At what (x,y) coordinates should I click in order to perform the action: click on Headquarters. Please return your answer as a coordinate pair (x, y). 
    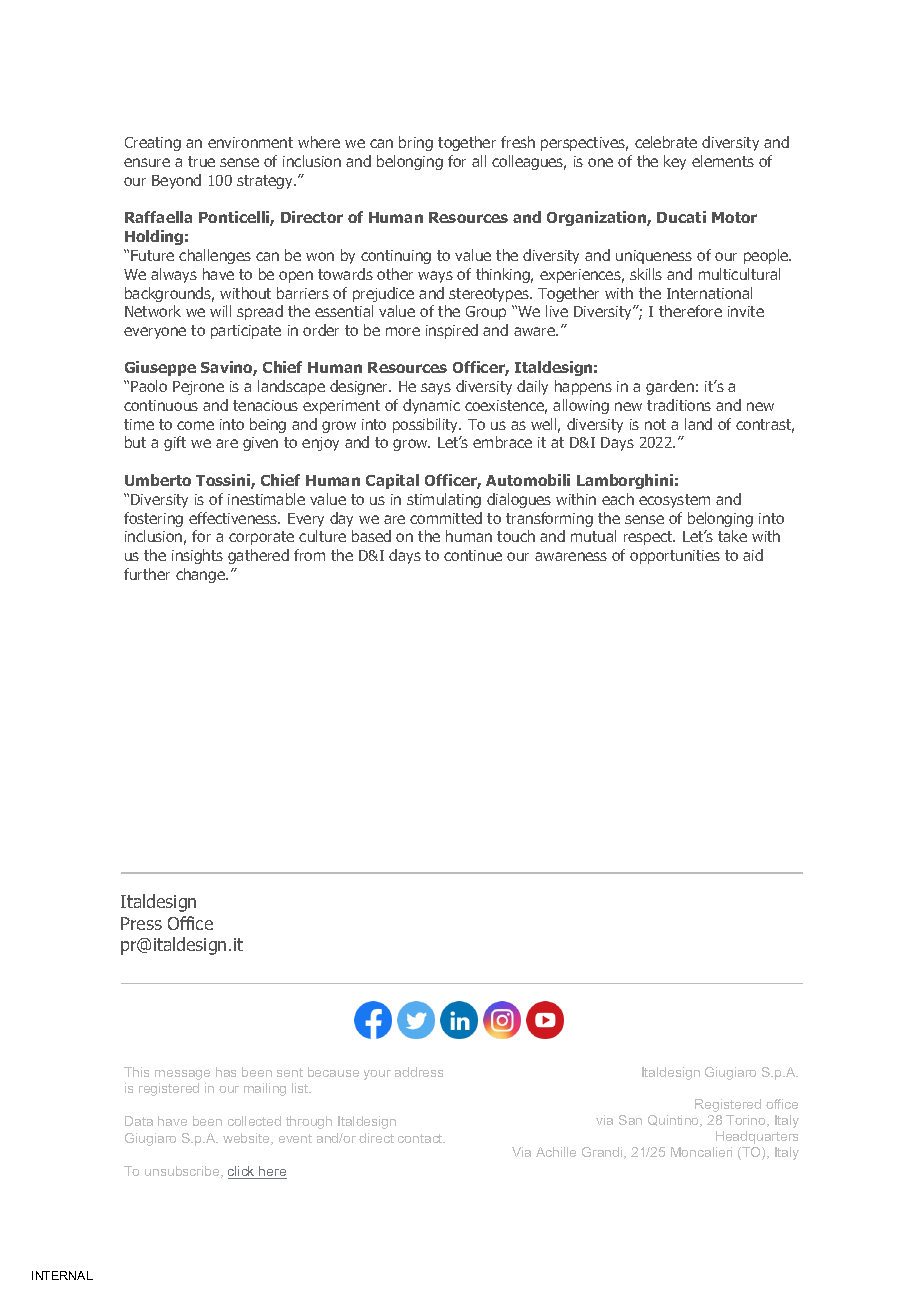
    Looking at the image, I should click on (757, 1137).
